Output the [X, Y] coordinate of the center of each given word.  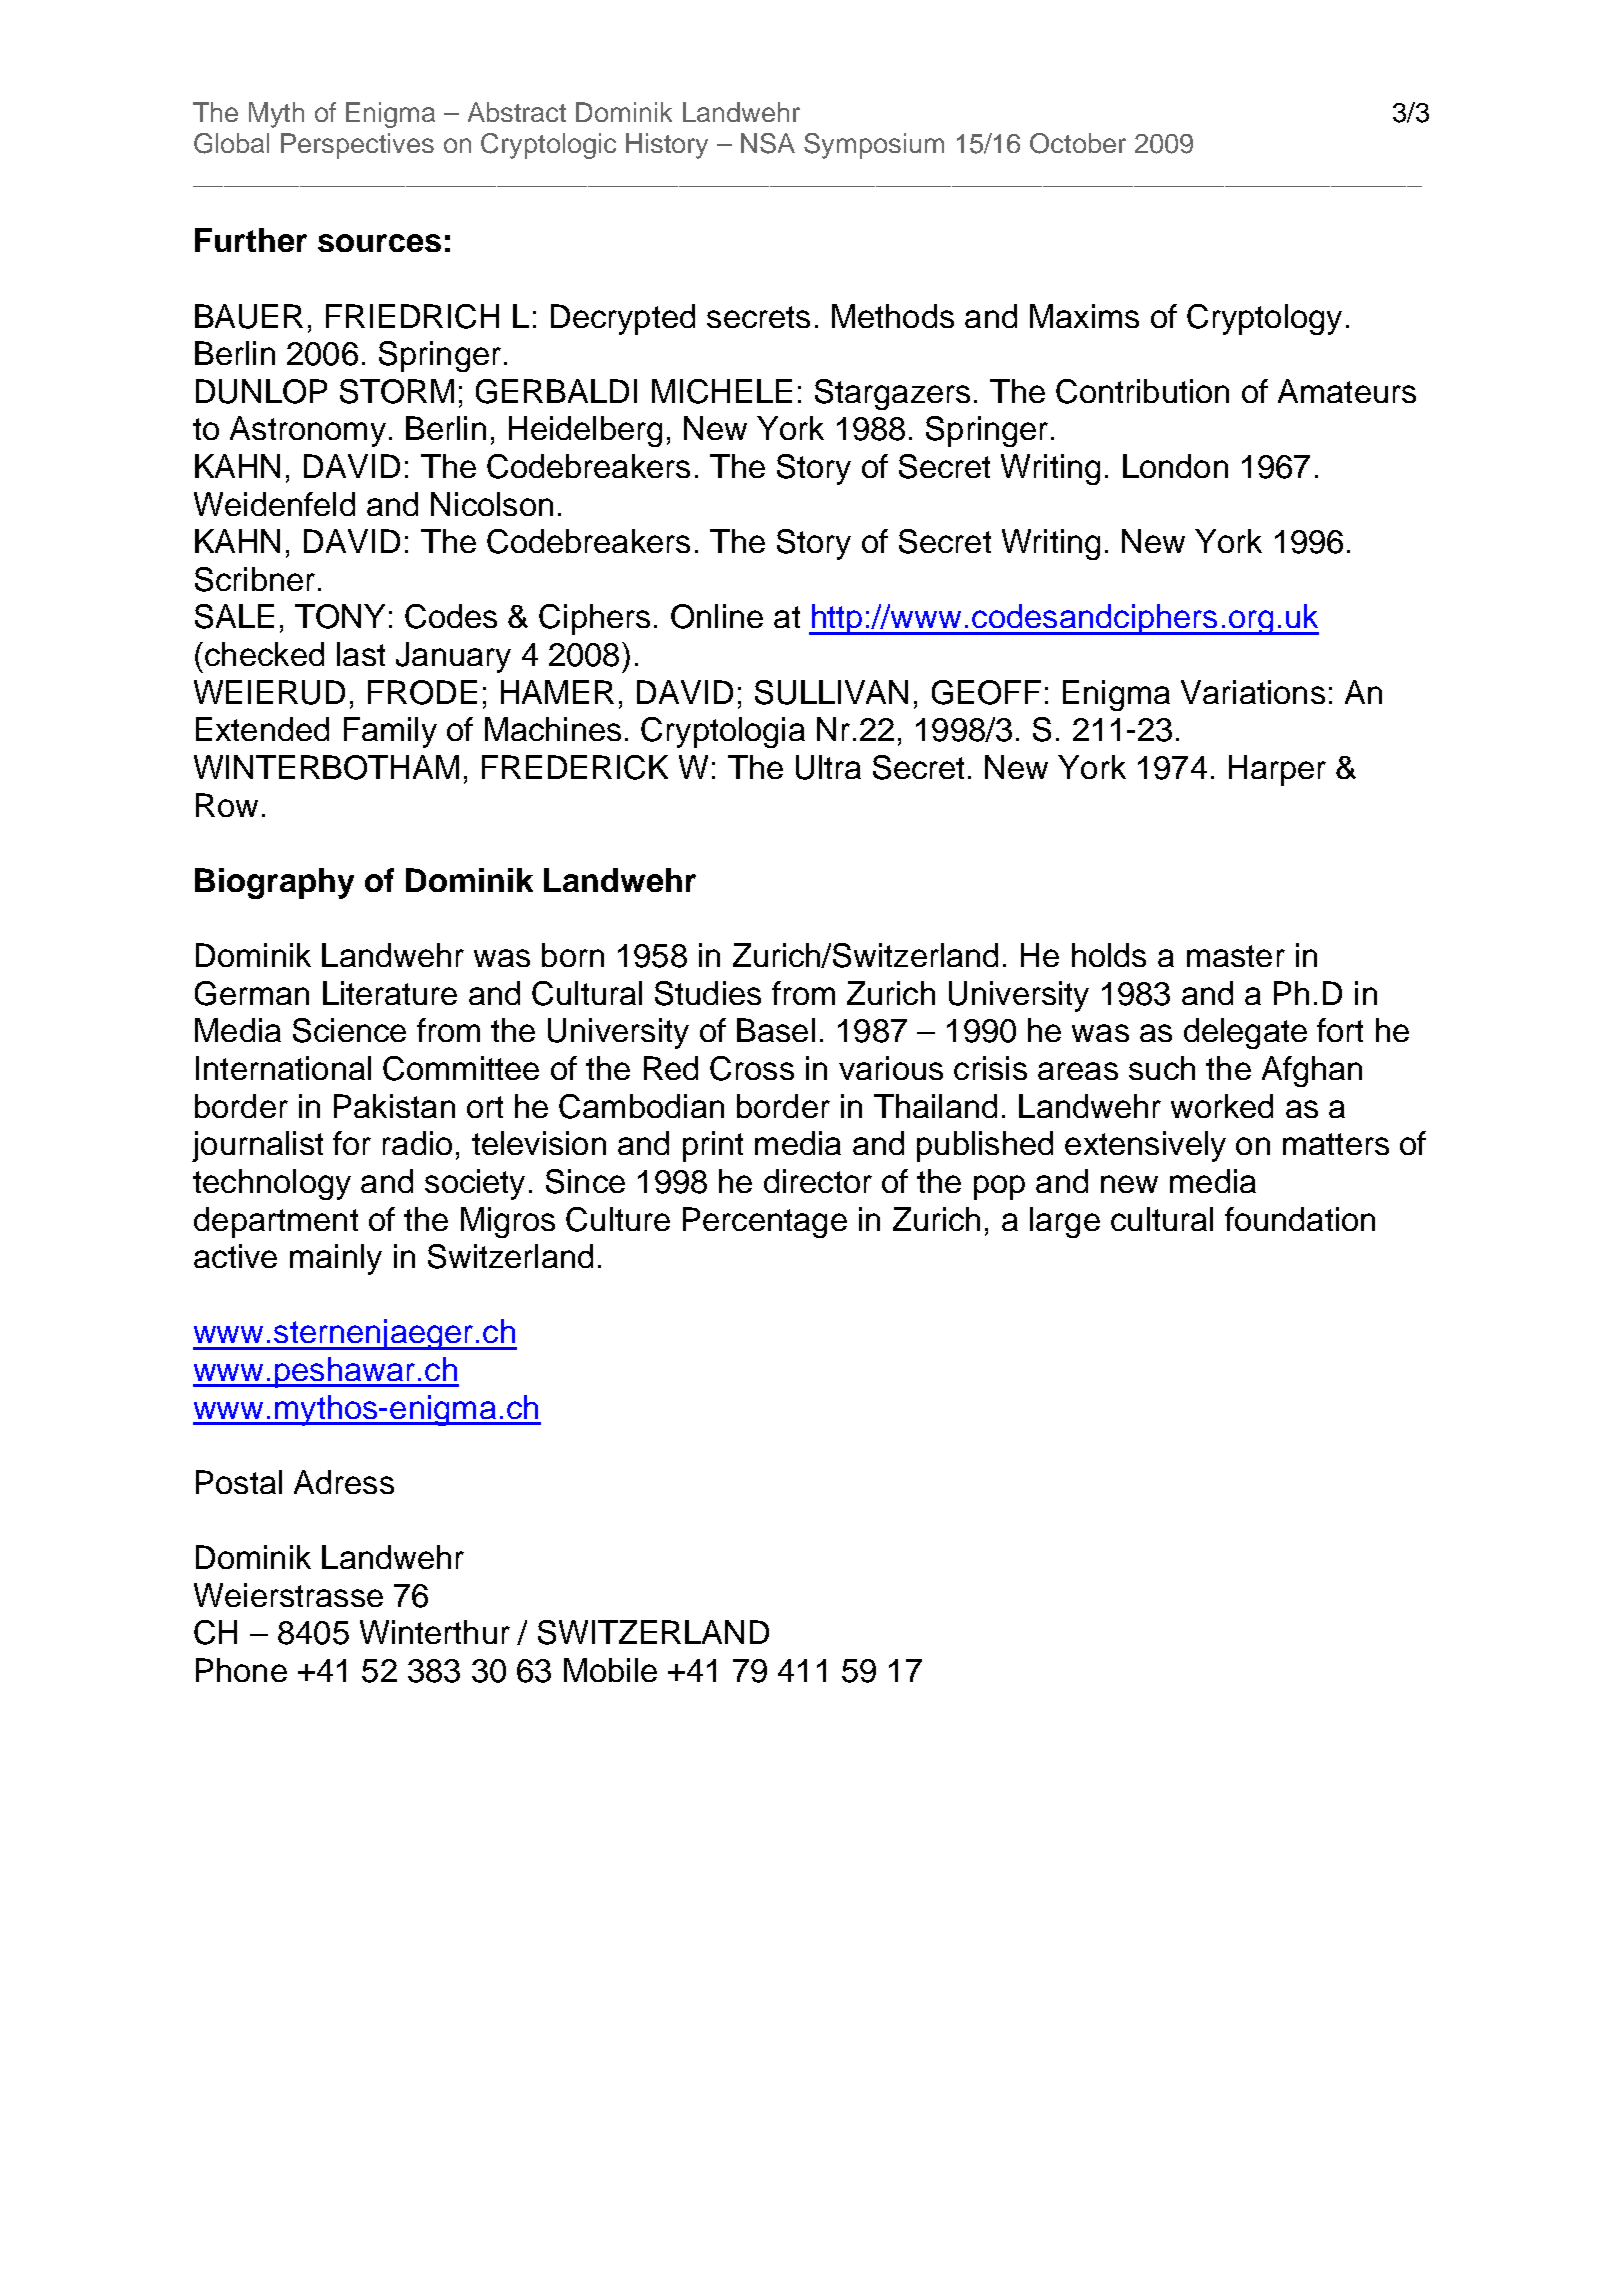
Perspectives [357, 146]
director [818, 1181]
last [361, 654]
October [1078, 143]
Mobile [610, 1670]
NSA [768, 143]
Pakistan [394, 1106]
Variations [1253, 692]
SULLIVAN [831, 692]
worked [1222, 1106]
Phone [241, 1670]
